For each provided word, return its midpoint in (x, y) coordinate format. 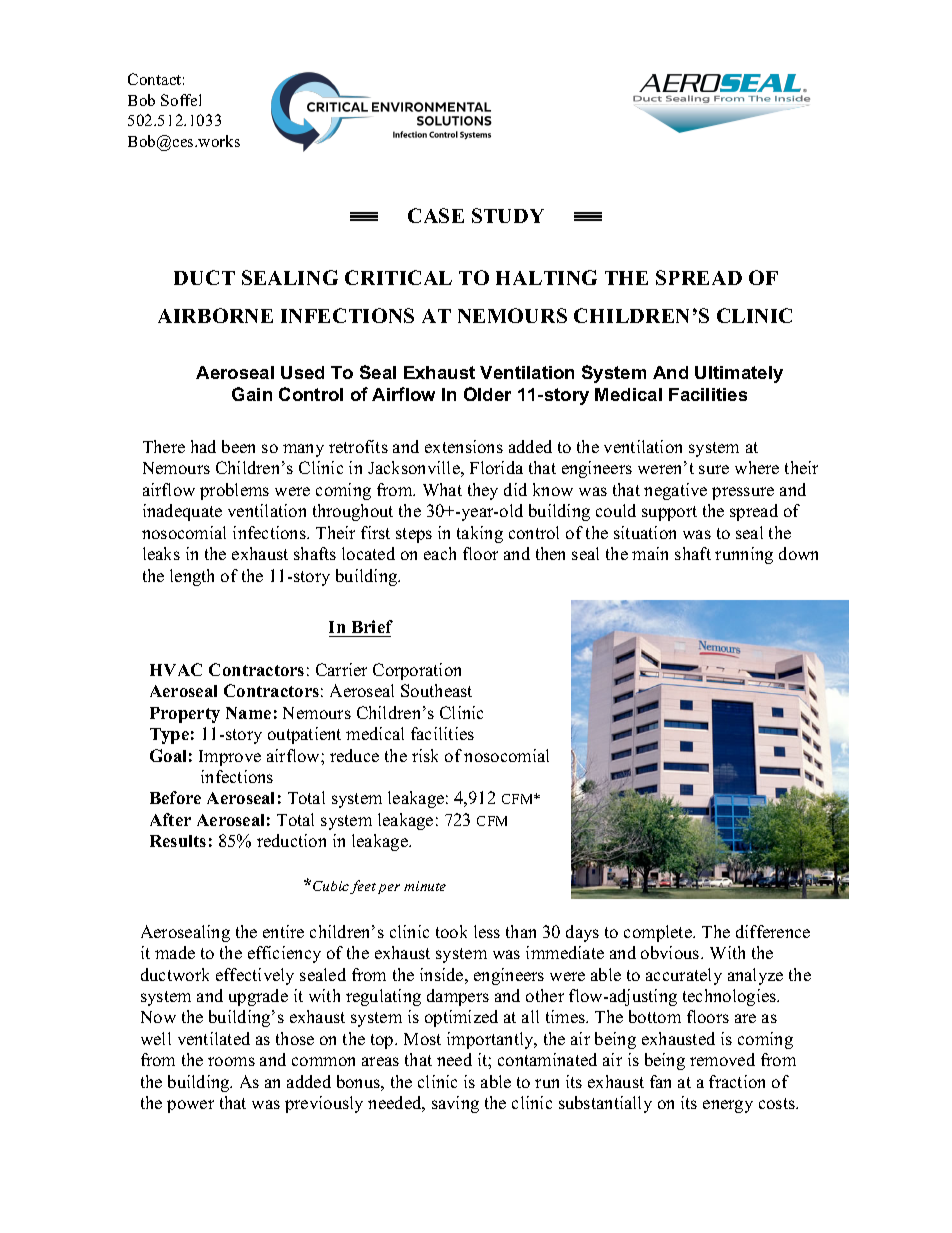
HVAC (176, 669)
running (744, 555)
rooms (231, 1061)
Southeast (436, 690)
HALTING (546, 277)
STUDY (508, 215)
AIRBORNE (215, 315)
